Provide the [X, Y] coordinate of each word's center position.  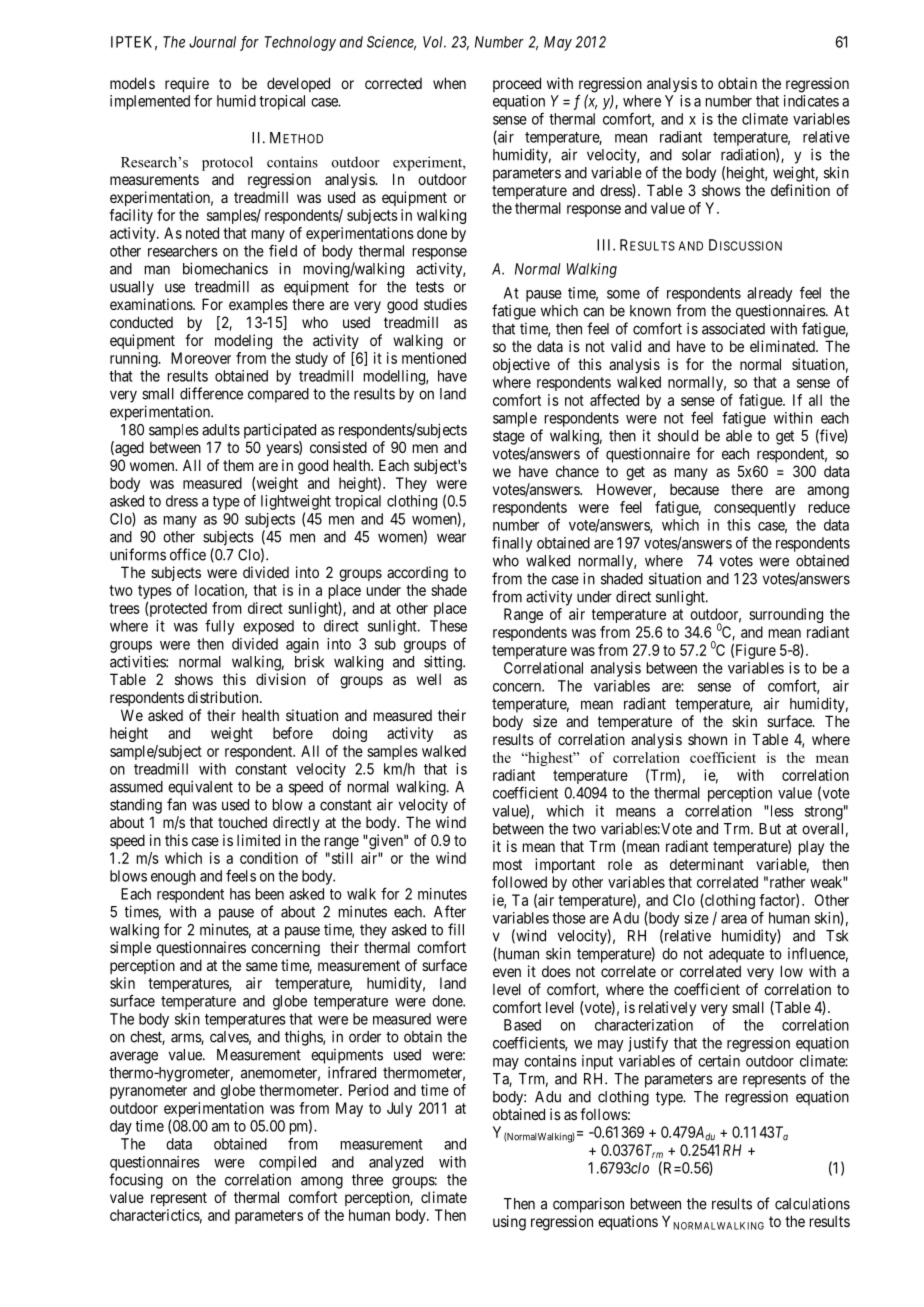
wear [451, 538]
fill [456, 929]
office [188, 554]
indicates [811, 101]
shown [707, 739]
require [187, 86]
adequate [736, 955]
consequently [755, 508]
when [449, 83]
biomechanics [225, 268]
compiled [287, 1163]
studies [445, 304]
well [429, 679]
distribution [224, 697]
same [262, 966]
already [769, 294]
